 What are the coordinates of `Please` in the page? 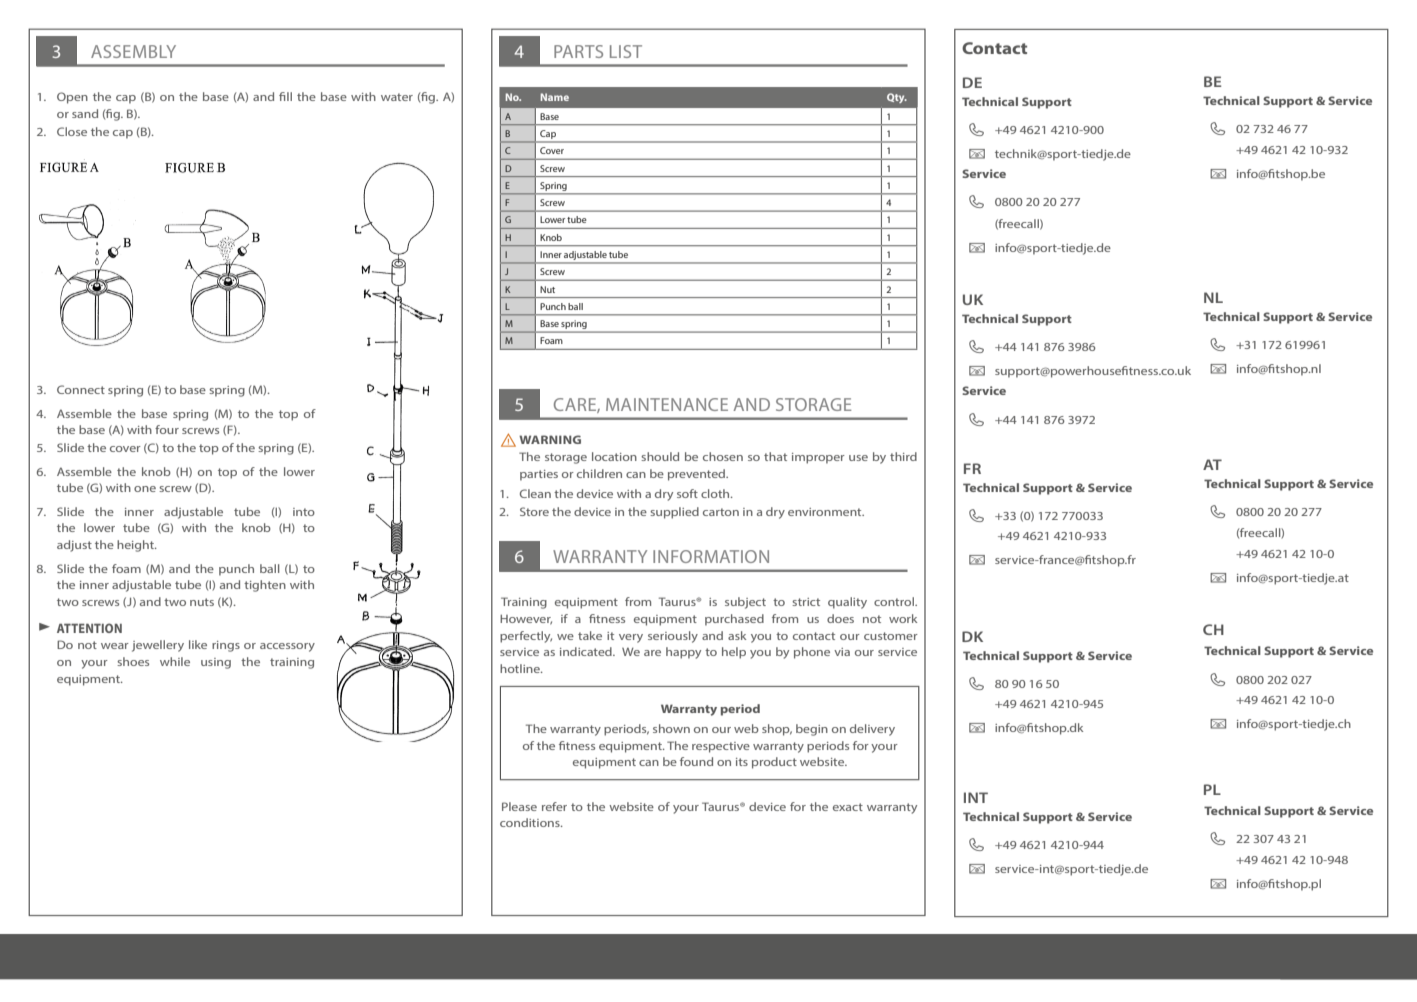 It's located at (519, 806).
